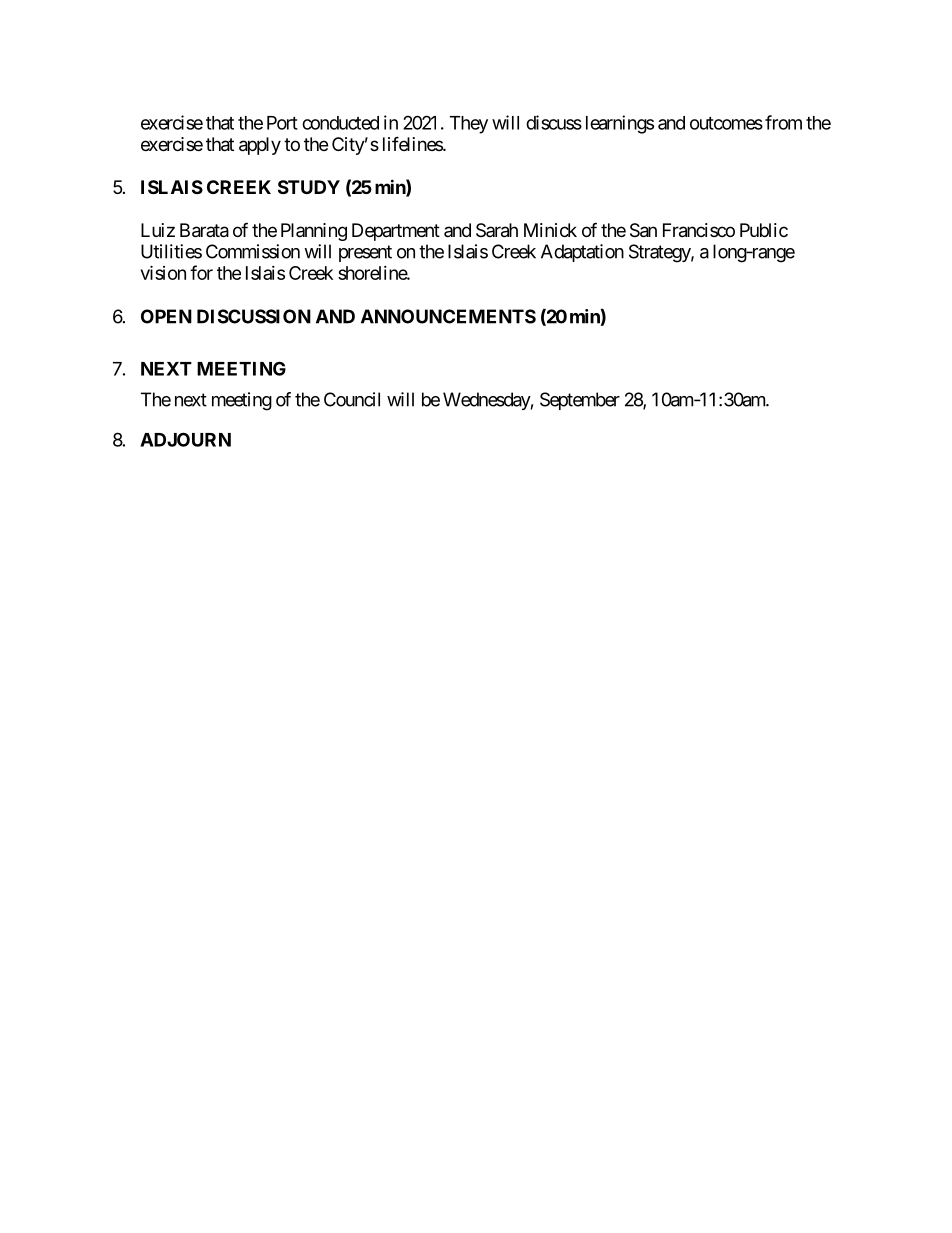 The height and width of the image is (1233, 952). Describe the element at coordinates (282, 123) in the image. I see `Port` at that location.
